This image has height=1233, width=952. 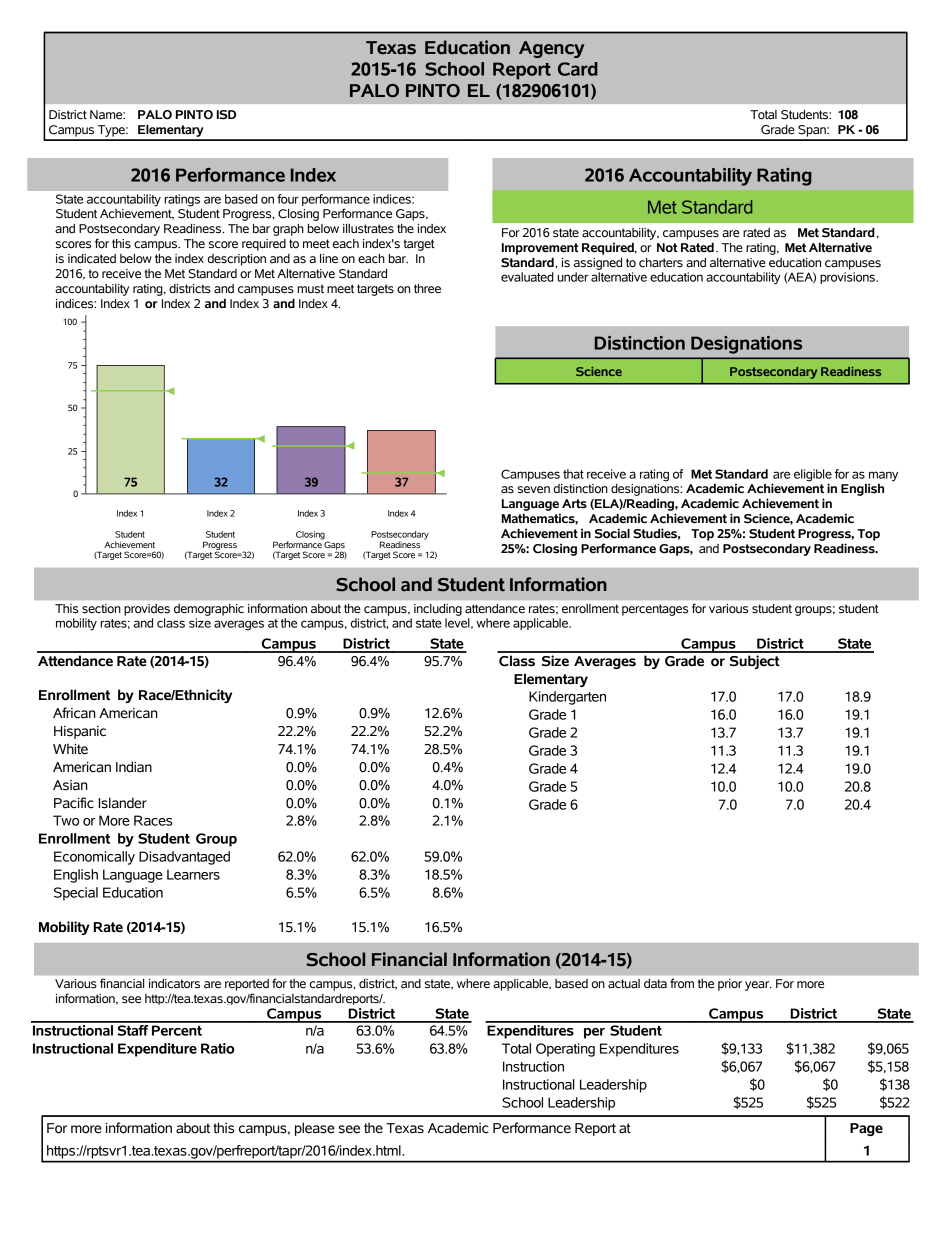 I want to click on Card, so click(x=578, y=69).
